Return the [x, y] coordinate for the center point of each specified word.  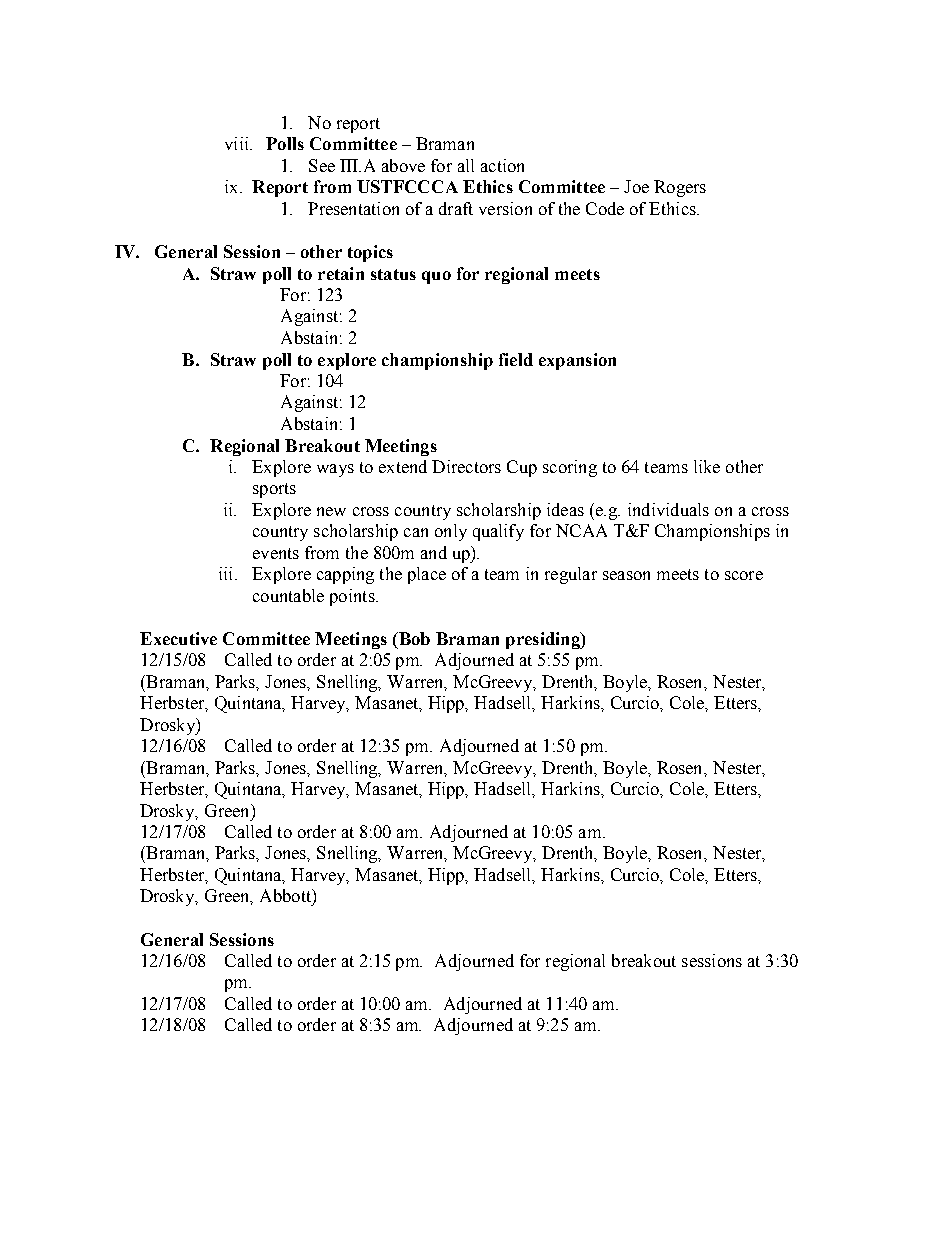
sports [274, 490]
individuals [668, 509]
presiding [544, 640]
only [451, 532]
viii [238, 143]
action [502, 165]
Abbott [286, 895]
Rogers [680, 188]
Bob [413, 638]
